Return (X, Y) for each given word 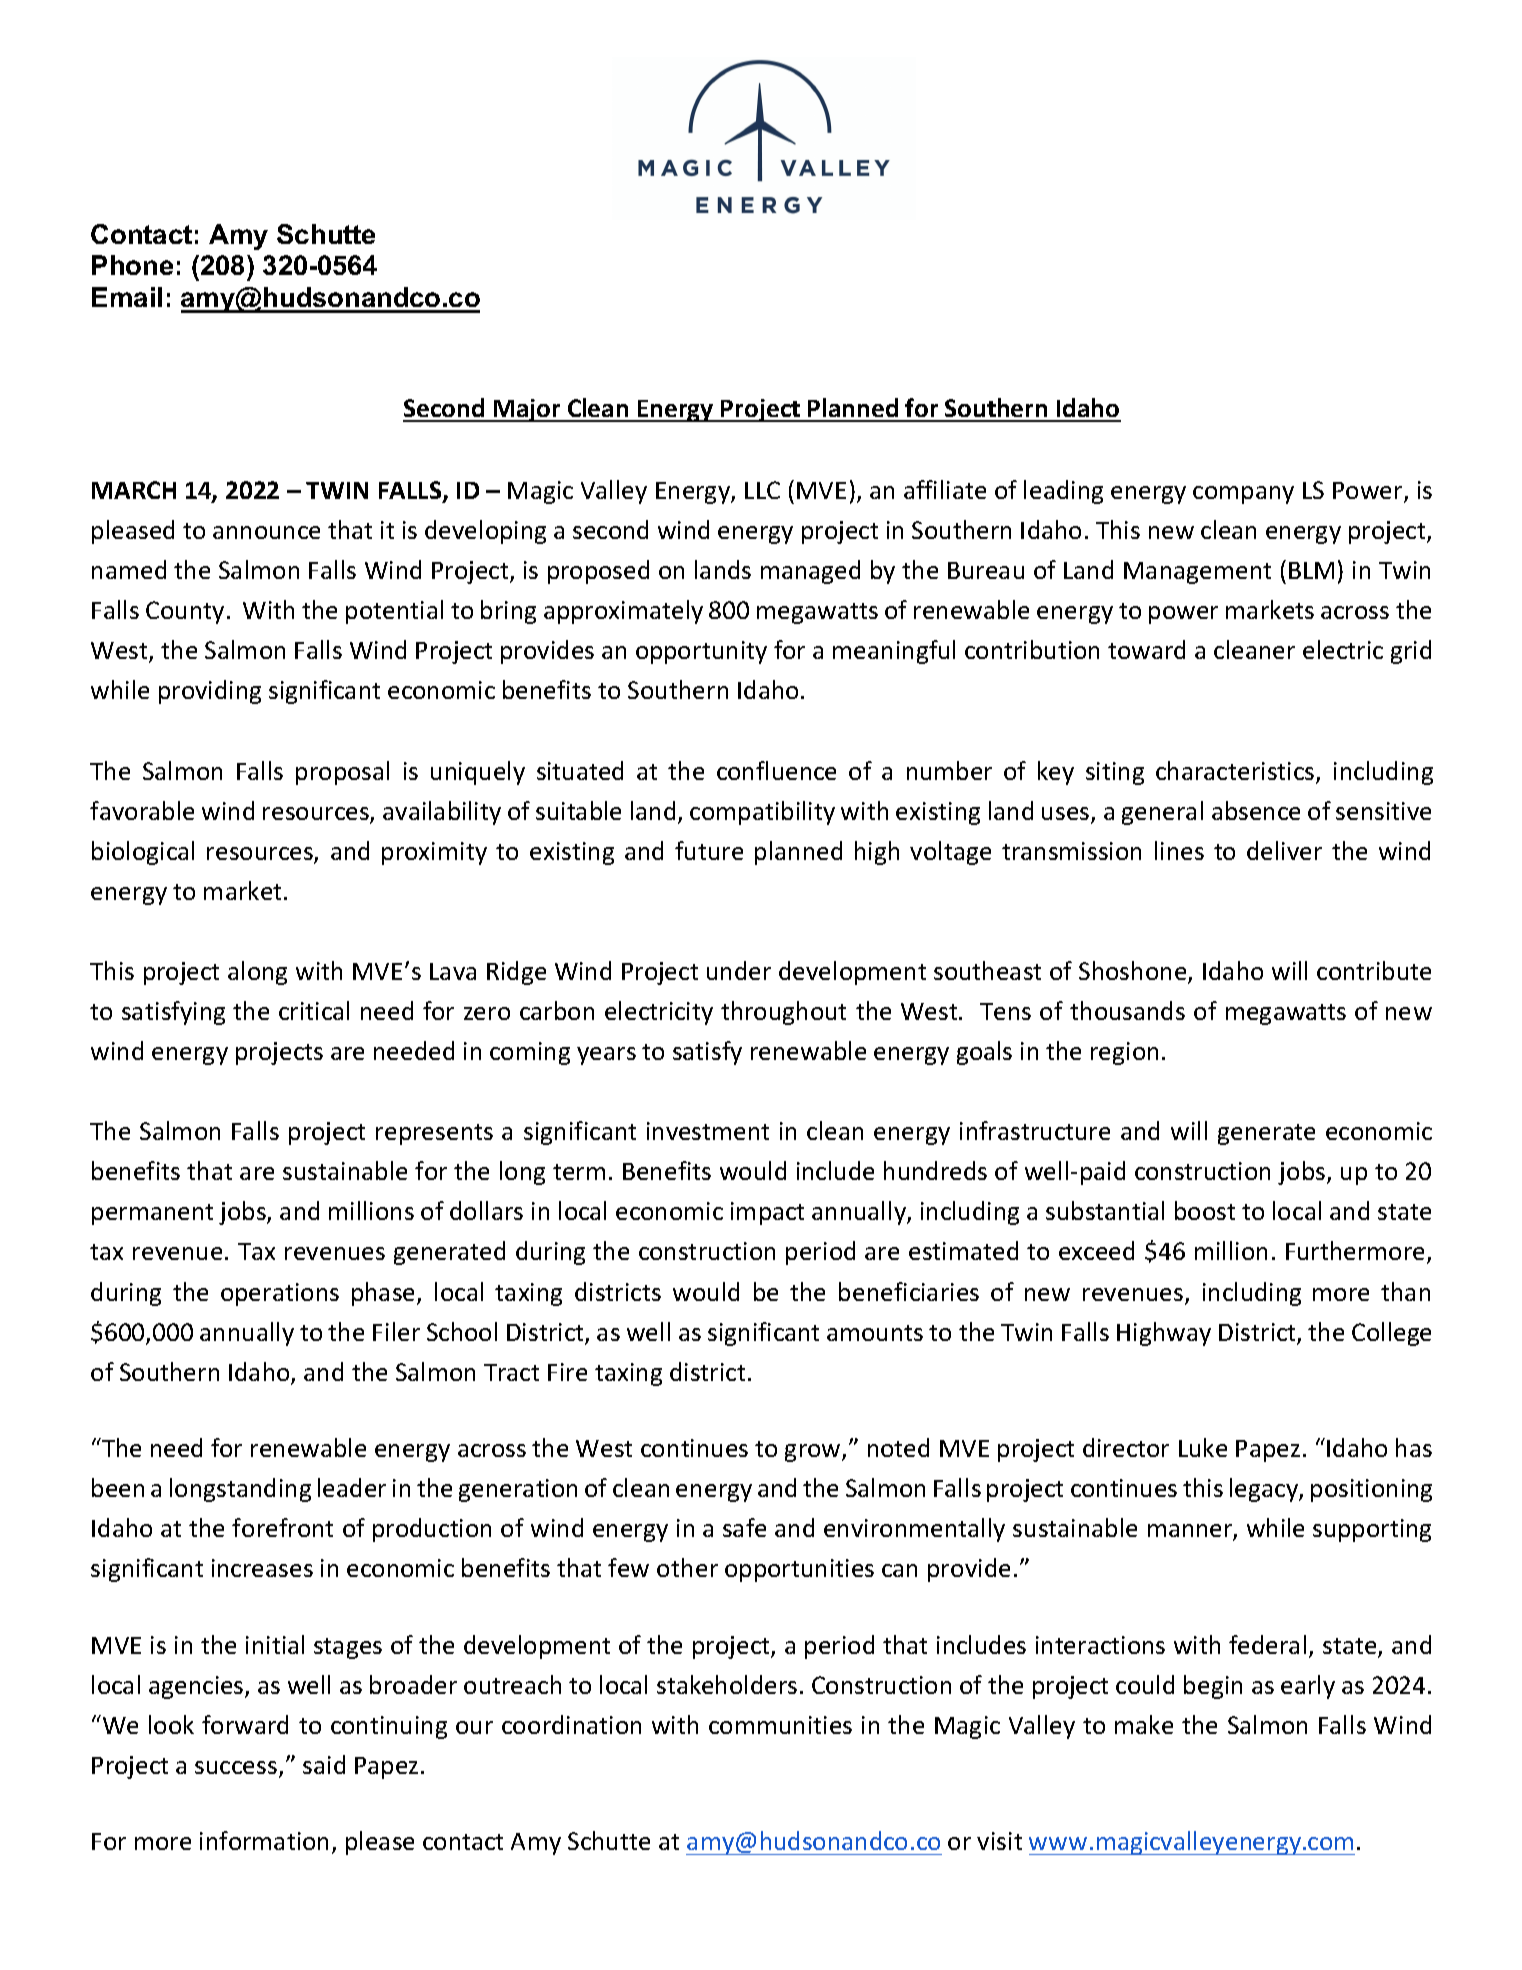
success (236, 1767)
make (1144, 1724)
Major (527, 410)
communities (780, 1725)
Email (127, 297)
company (1243, 495)
